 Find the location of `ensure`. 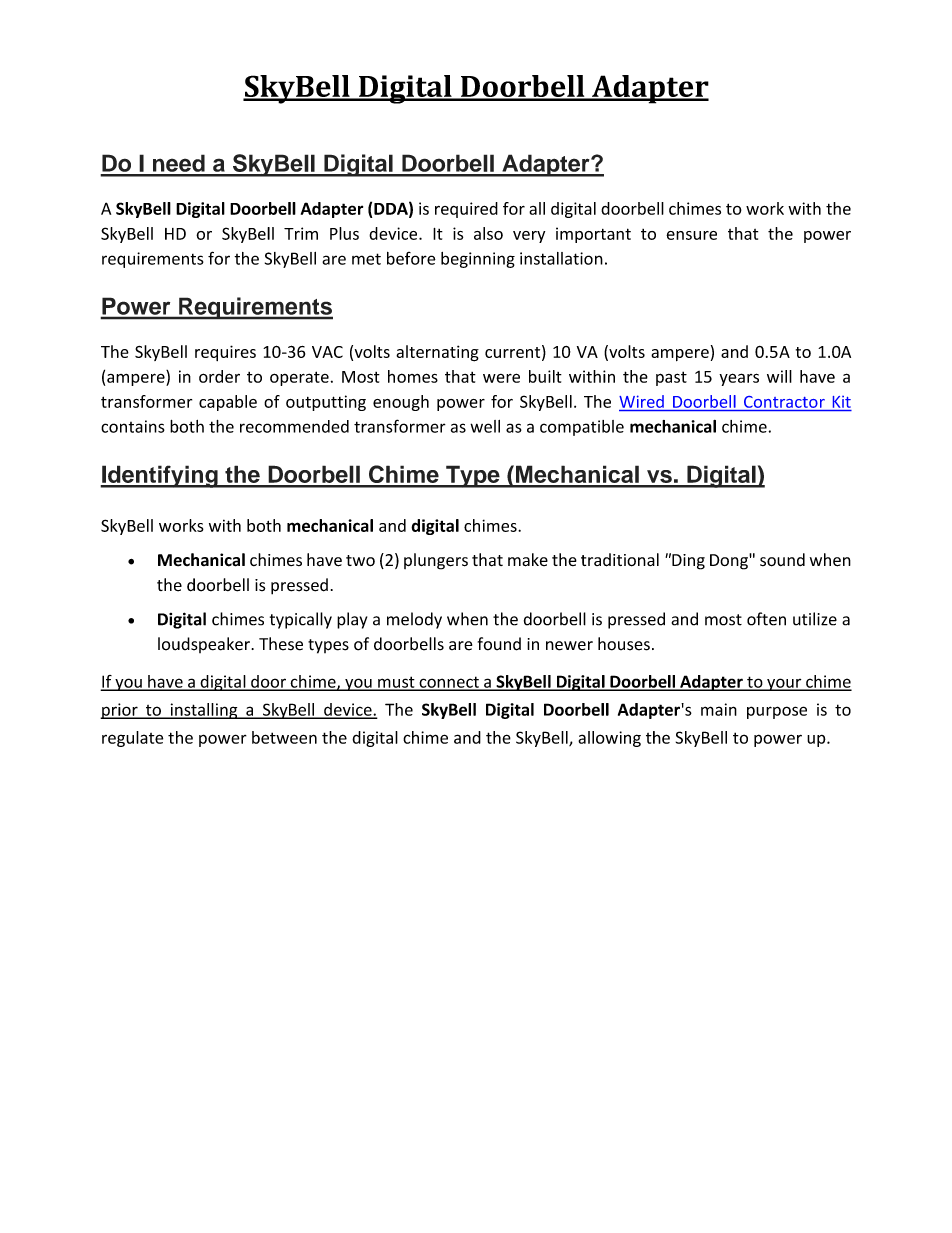

ensure is located at coordinates (691, 235).
